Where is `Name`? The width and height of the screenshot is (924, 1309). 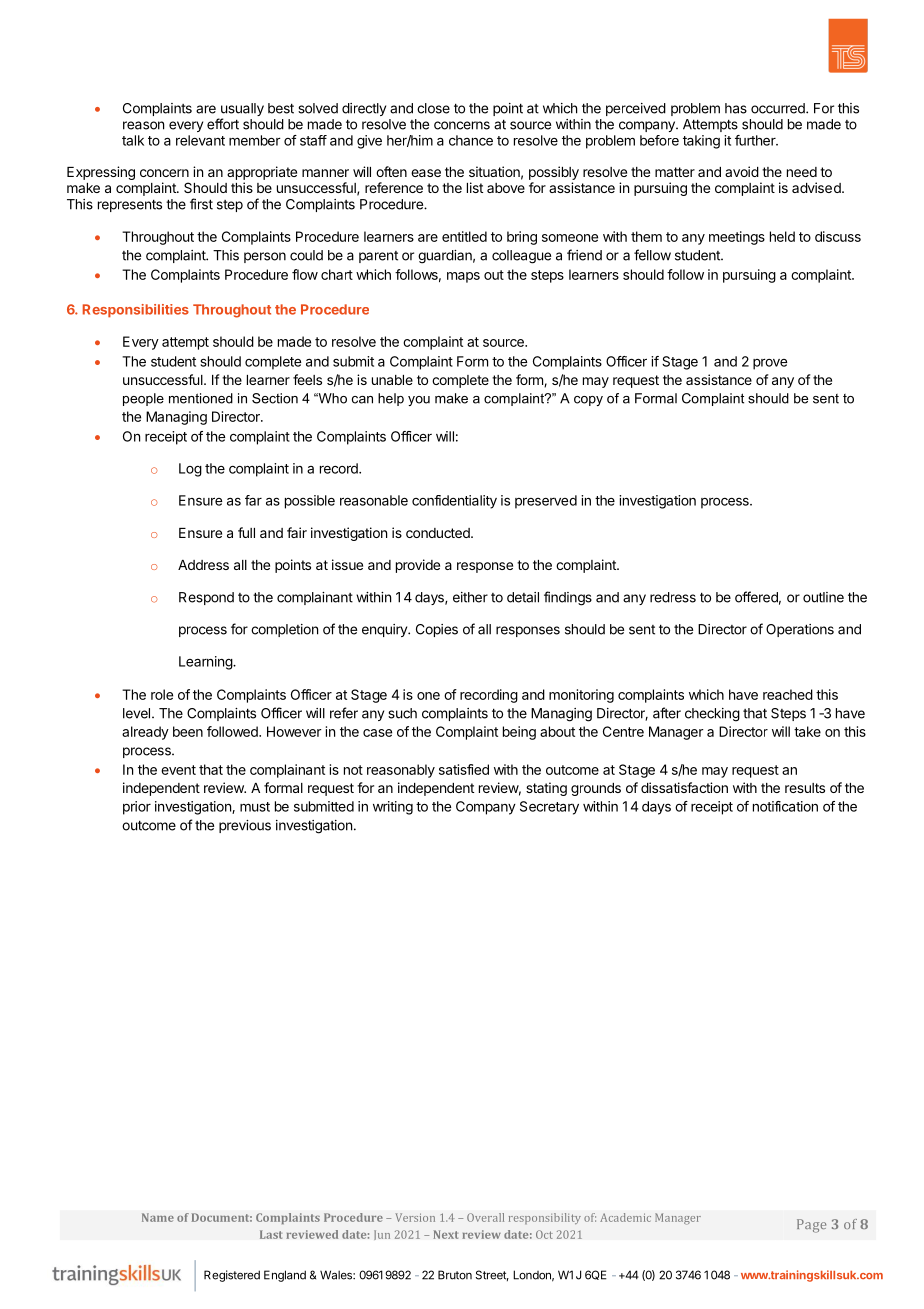 Name is located at coordinates (158, 1217).
